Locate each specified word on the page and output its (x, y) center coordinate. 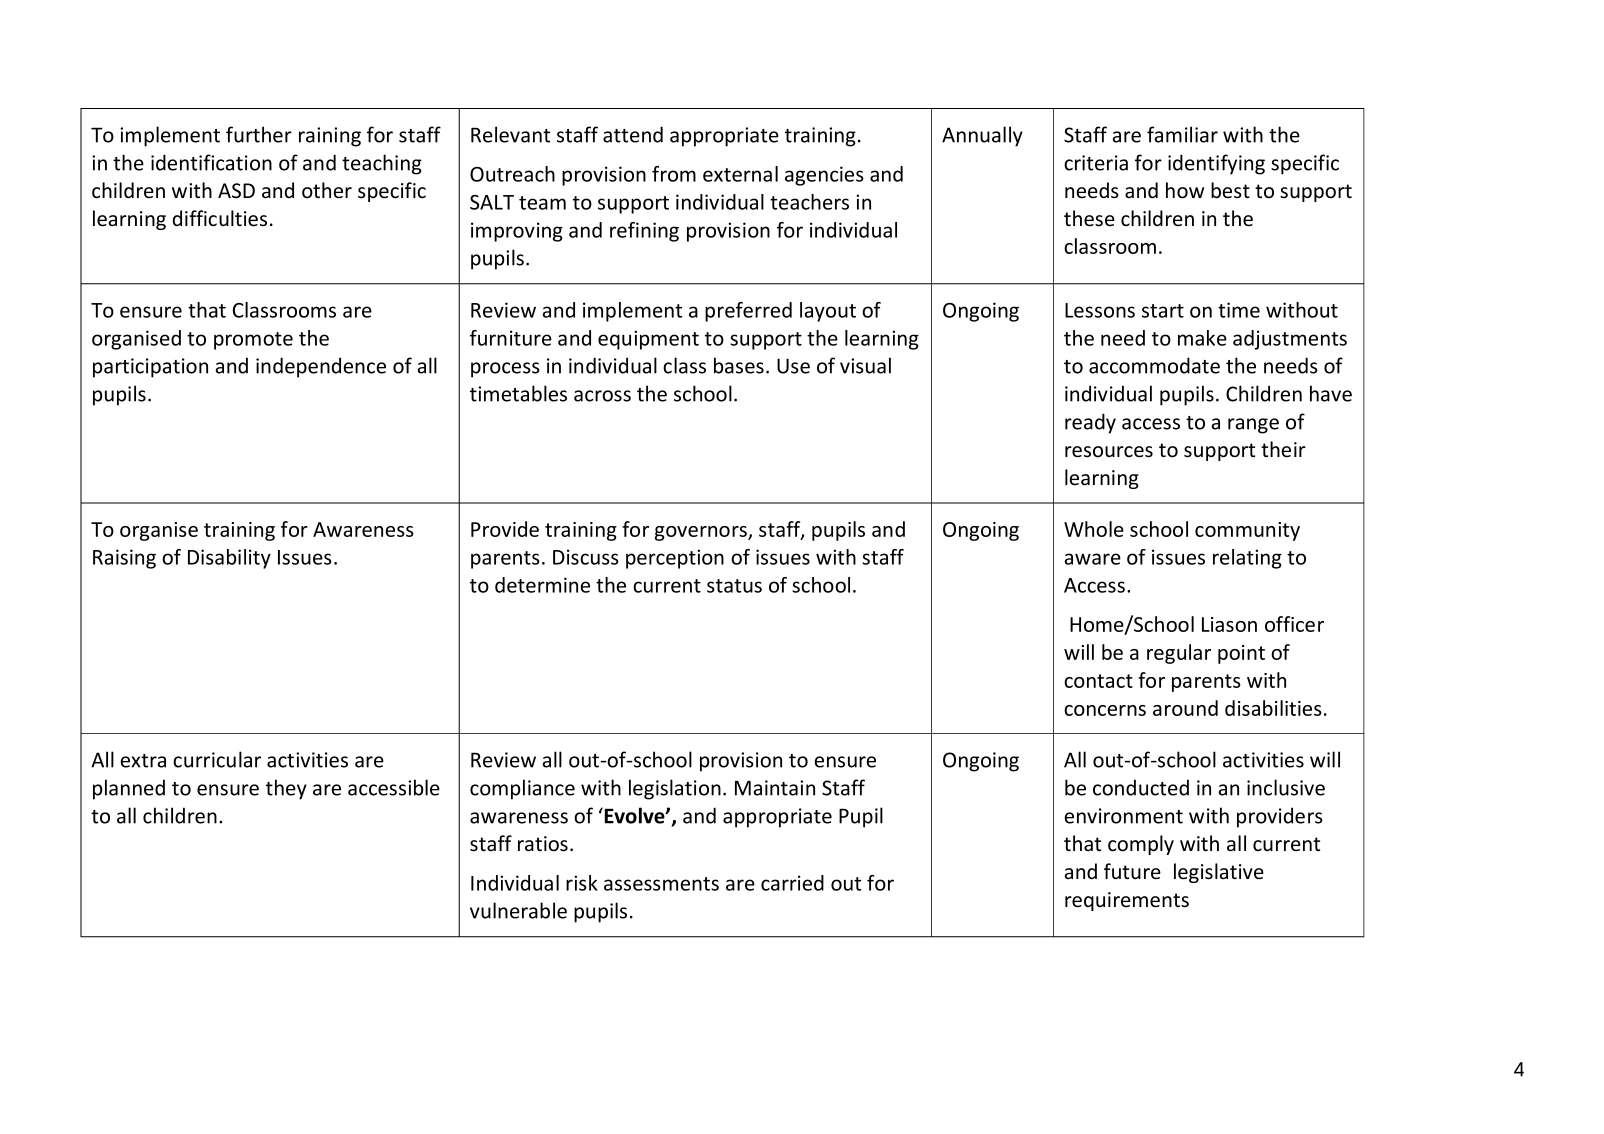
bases (739, 365)
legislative (1219, 873)
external (740, 174)
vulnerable (518, 910)
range (1253, 426)
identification (211, 162)
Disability (229, 559)
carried (792, 883)
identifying (1216, 164)
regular (1179, 654)
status (734, 586)
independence (321, 367)
